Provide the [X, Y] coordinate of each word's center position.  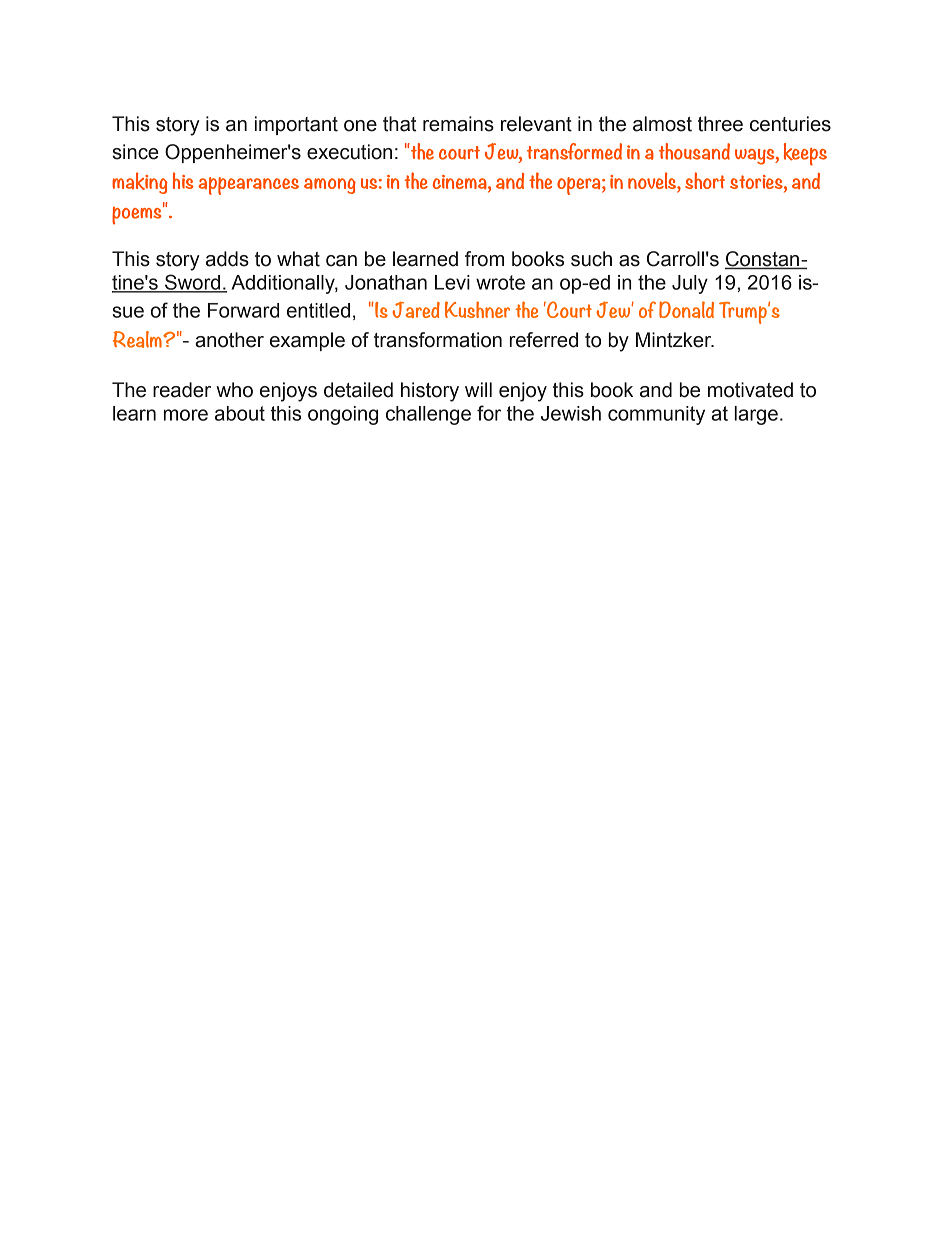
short [705, 180]
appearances [248, 186]
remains [458, 124]
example [307, 341]
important [296, 125]
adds [227, 259]
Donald [686, 309]
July [690, 284]
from [484, 259]
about [240, 413]
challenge [428, 415]
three [720, 124]
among [330, 186]
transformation [438, 340]
